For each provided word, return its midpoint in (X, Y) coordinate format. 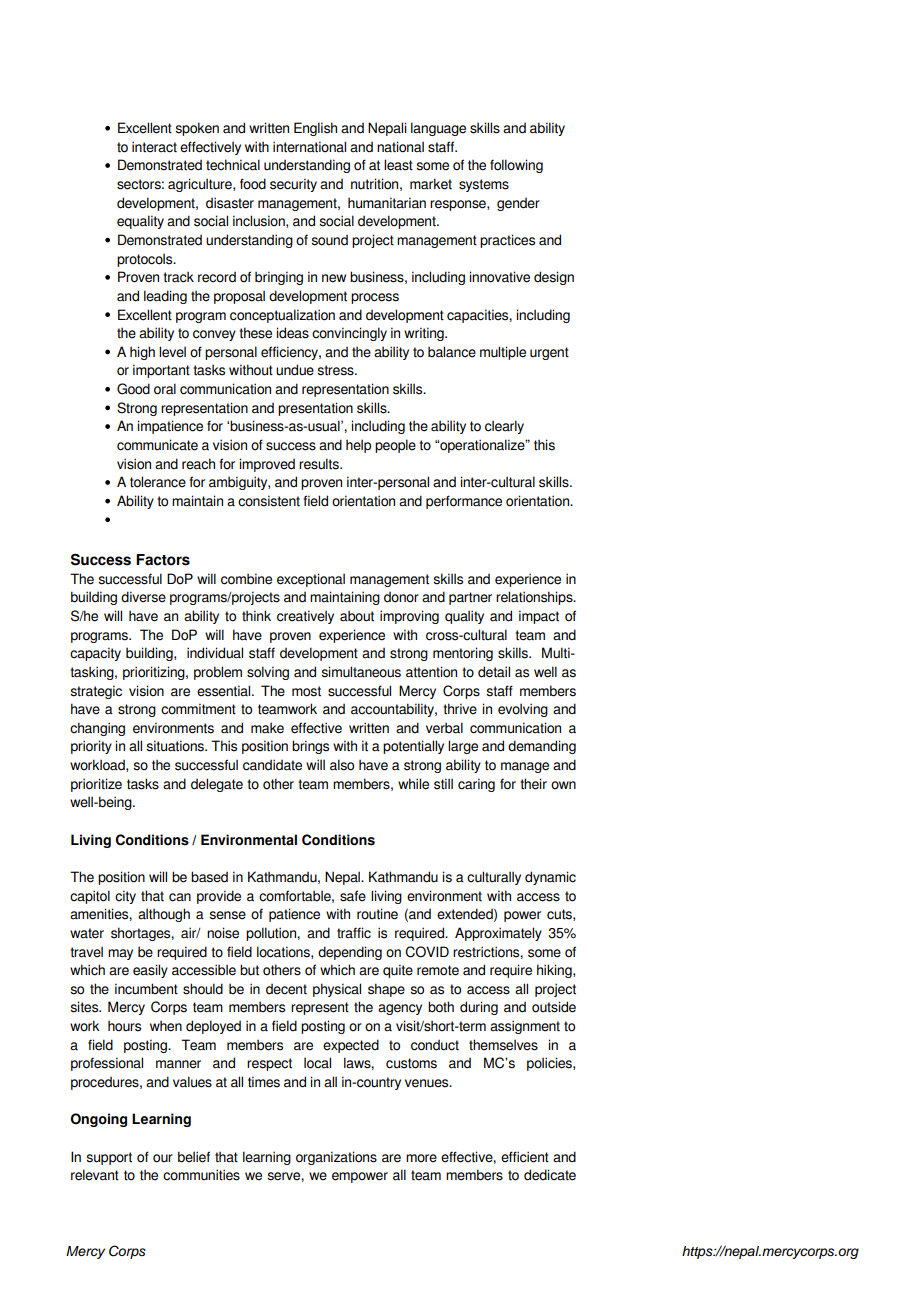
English (315, 129)
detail (494, 672)
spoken (197, 129)
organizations (336, 1158)
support (109, 1158)
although (164, 915)
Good (133, 389)
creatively (305, 617)
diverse (143, 597)
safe (353, 896)
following (516, 166)
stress (336, 370)
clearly (504, 427)
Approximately (498, 934)
